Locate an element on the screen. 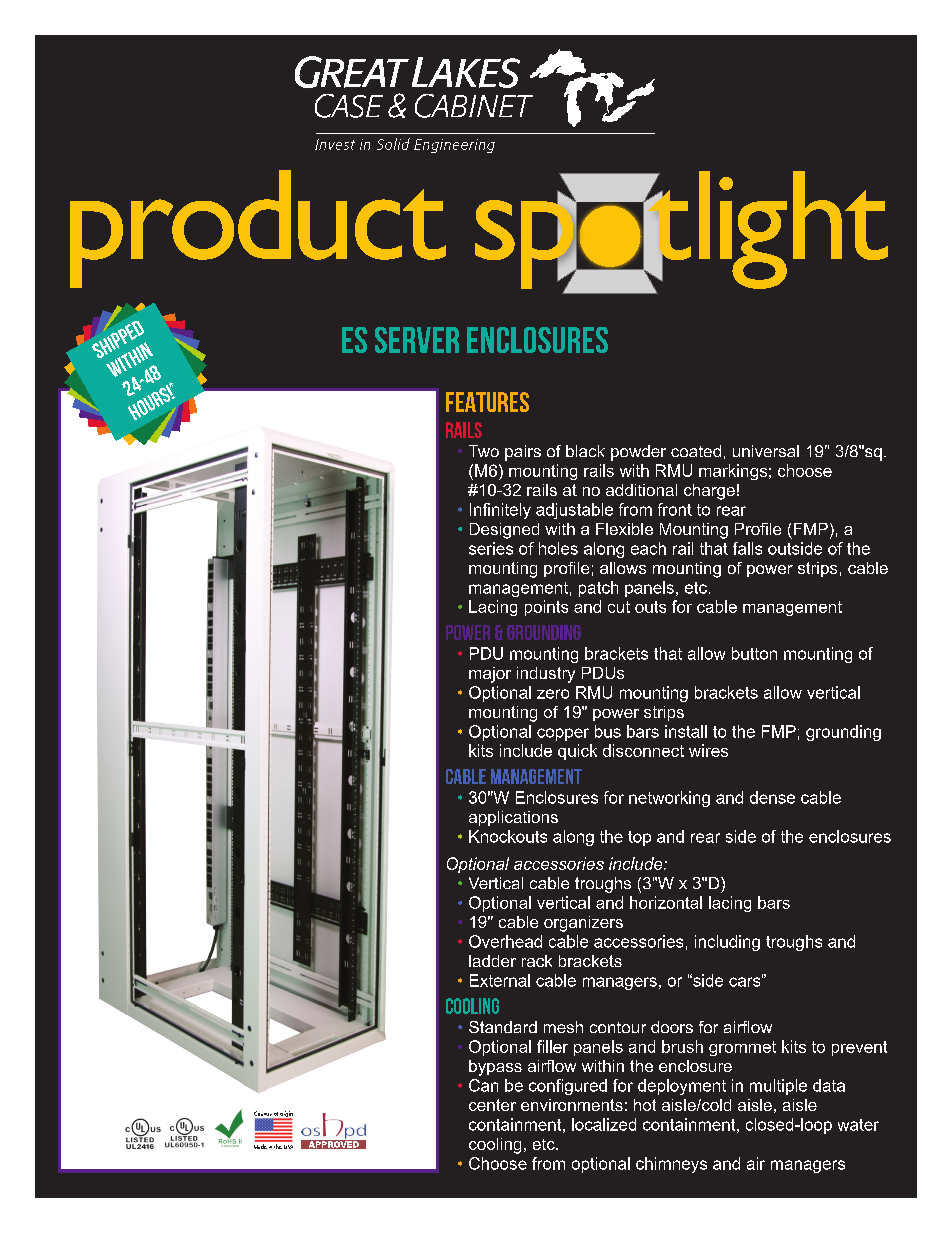 The width and height of the screenshot is (952, 1233). center is located at coordinates (492, 1105).
